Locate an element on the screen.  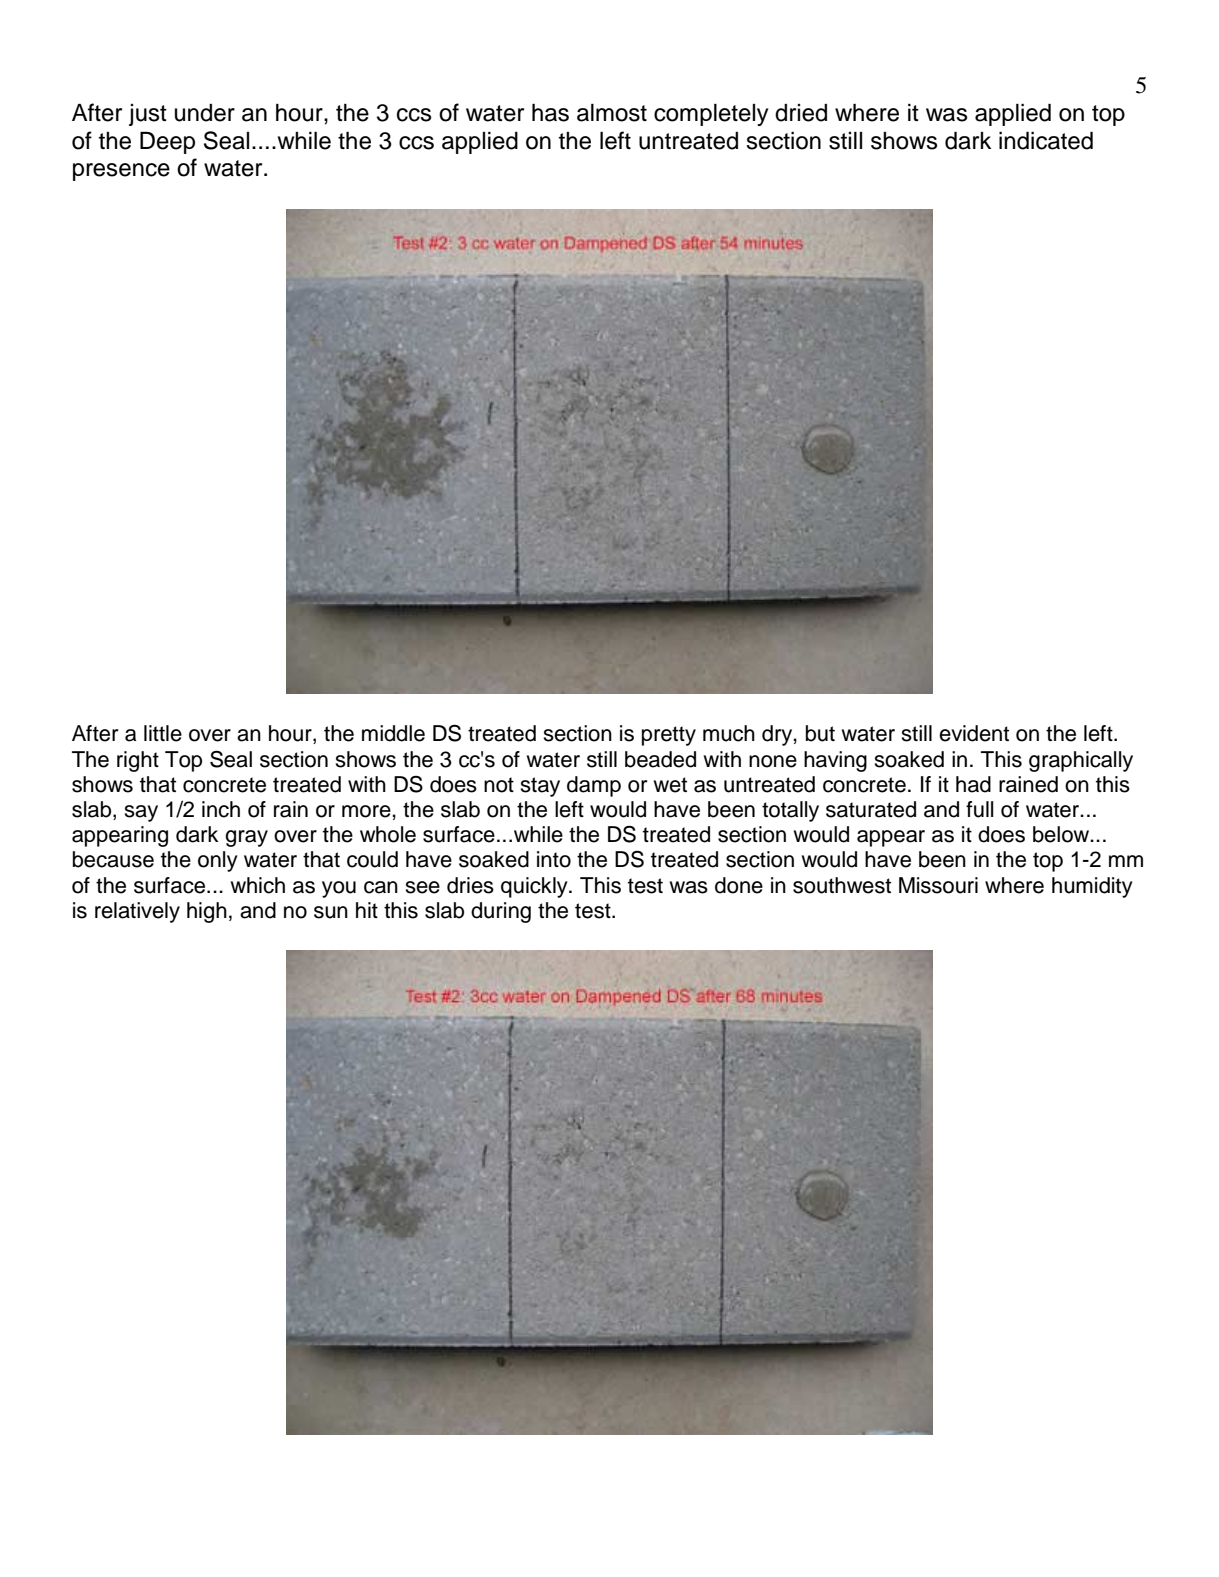
presence is located at coordinates (121, 172).
